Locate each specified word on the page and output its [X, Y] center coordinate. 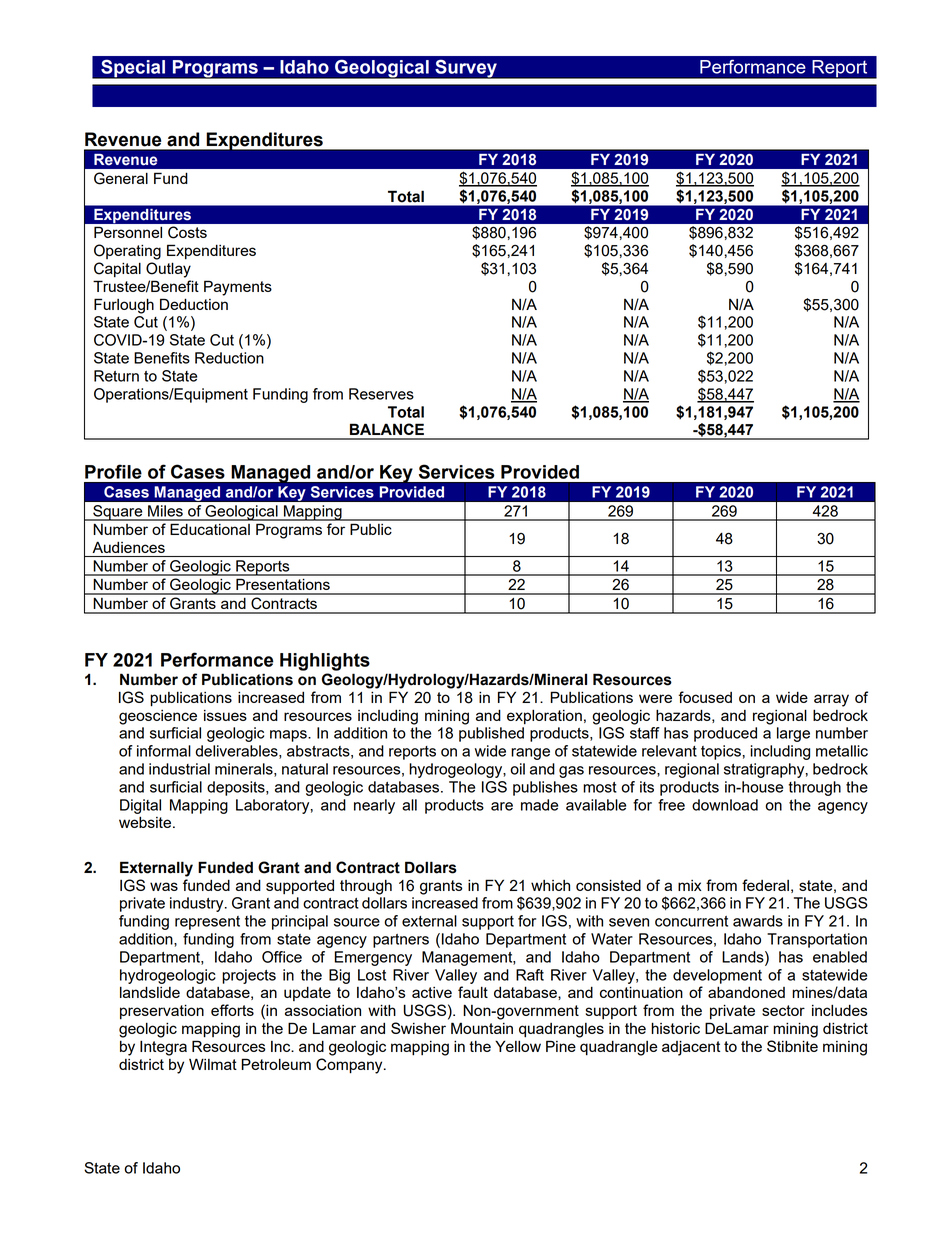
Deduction [194, 304]
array [831, 700]
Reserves [381, 394]
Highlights [325, 662]
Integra [163, 1048]
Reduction [229, 358]
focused [705, 697]
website [146, 822]
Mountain [482, 1028]
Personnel [128, 232]
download [725, 805]
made [539, 805]
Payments [238, 288]
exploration [544, 717]
